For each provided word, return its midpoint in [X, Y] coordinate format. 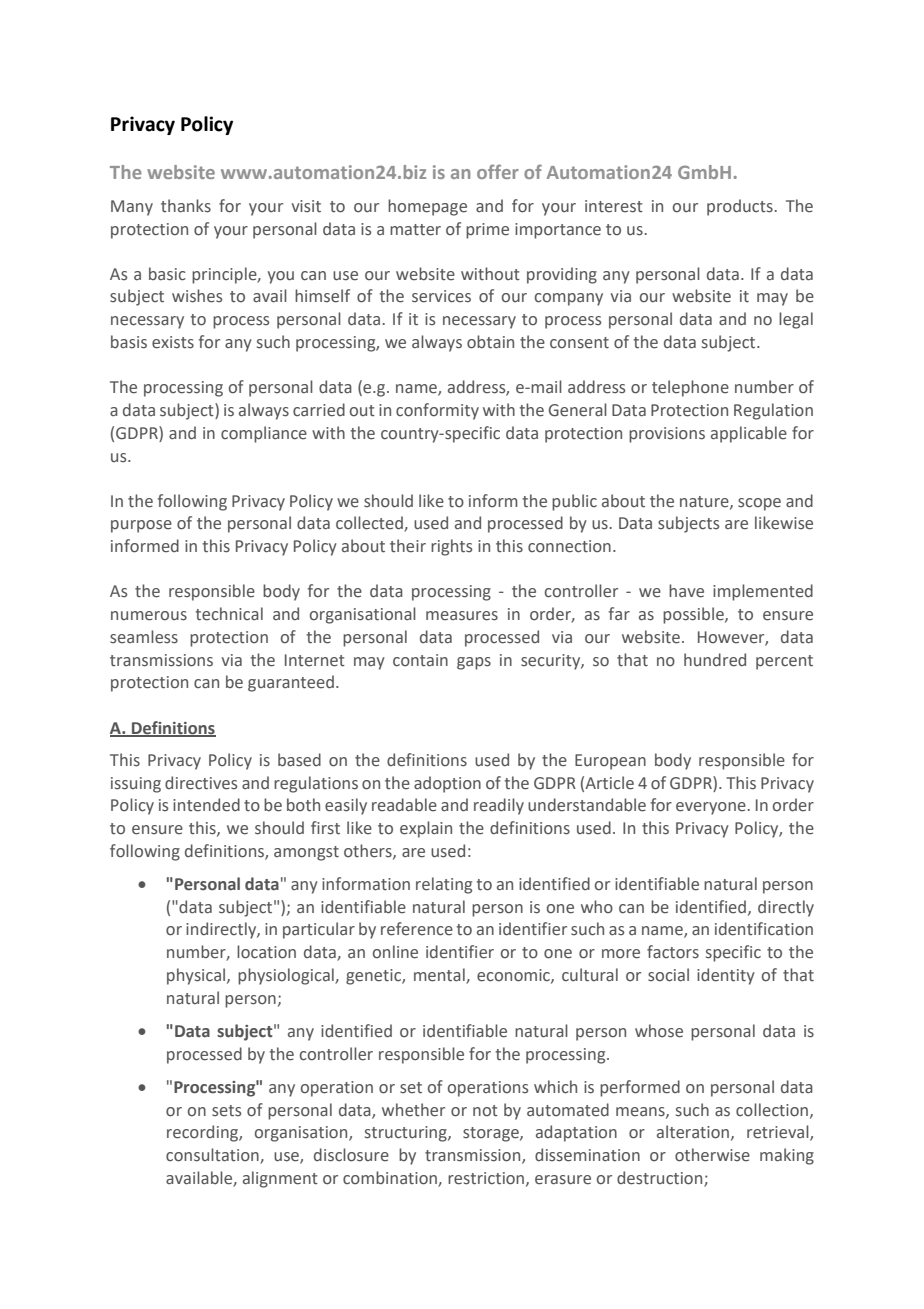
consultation [213, 1156]
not [485, 1111]
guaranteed [291, 683]
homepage [427, 207]
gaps [474, 663]
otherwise [712, 1155]
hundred [715, 660]
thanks [186, 206]
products [740, 207]
